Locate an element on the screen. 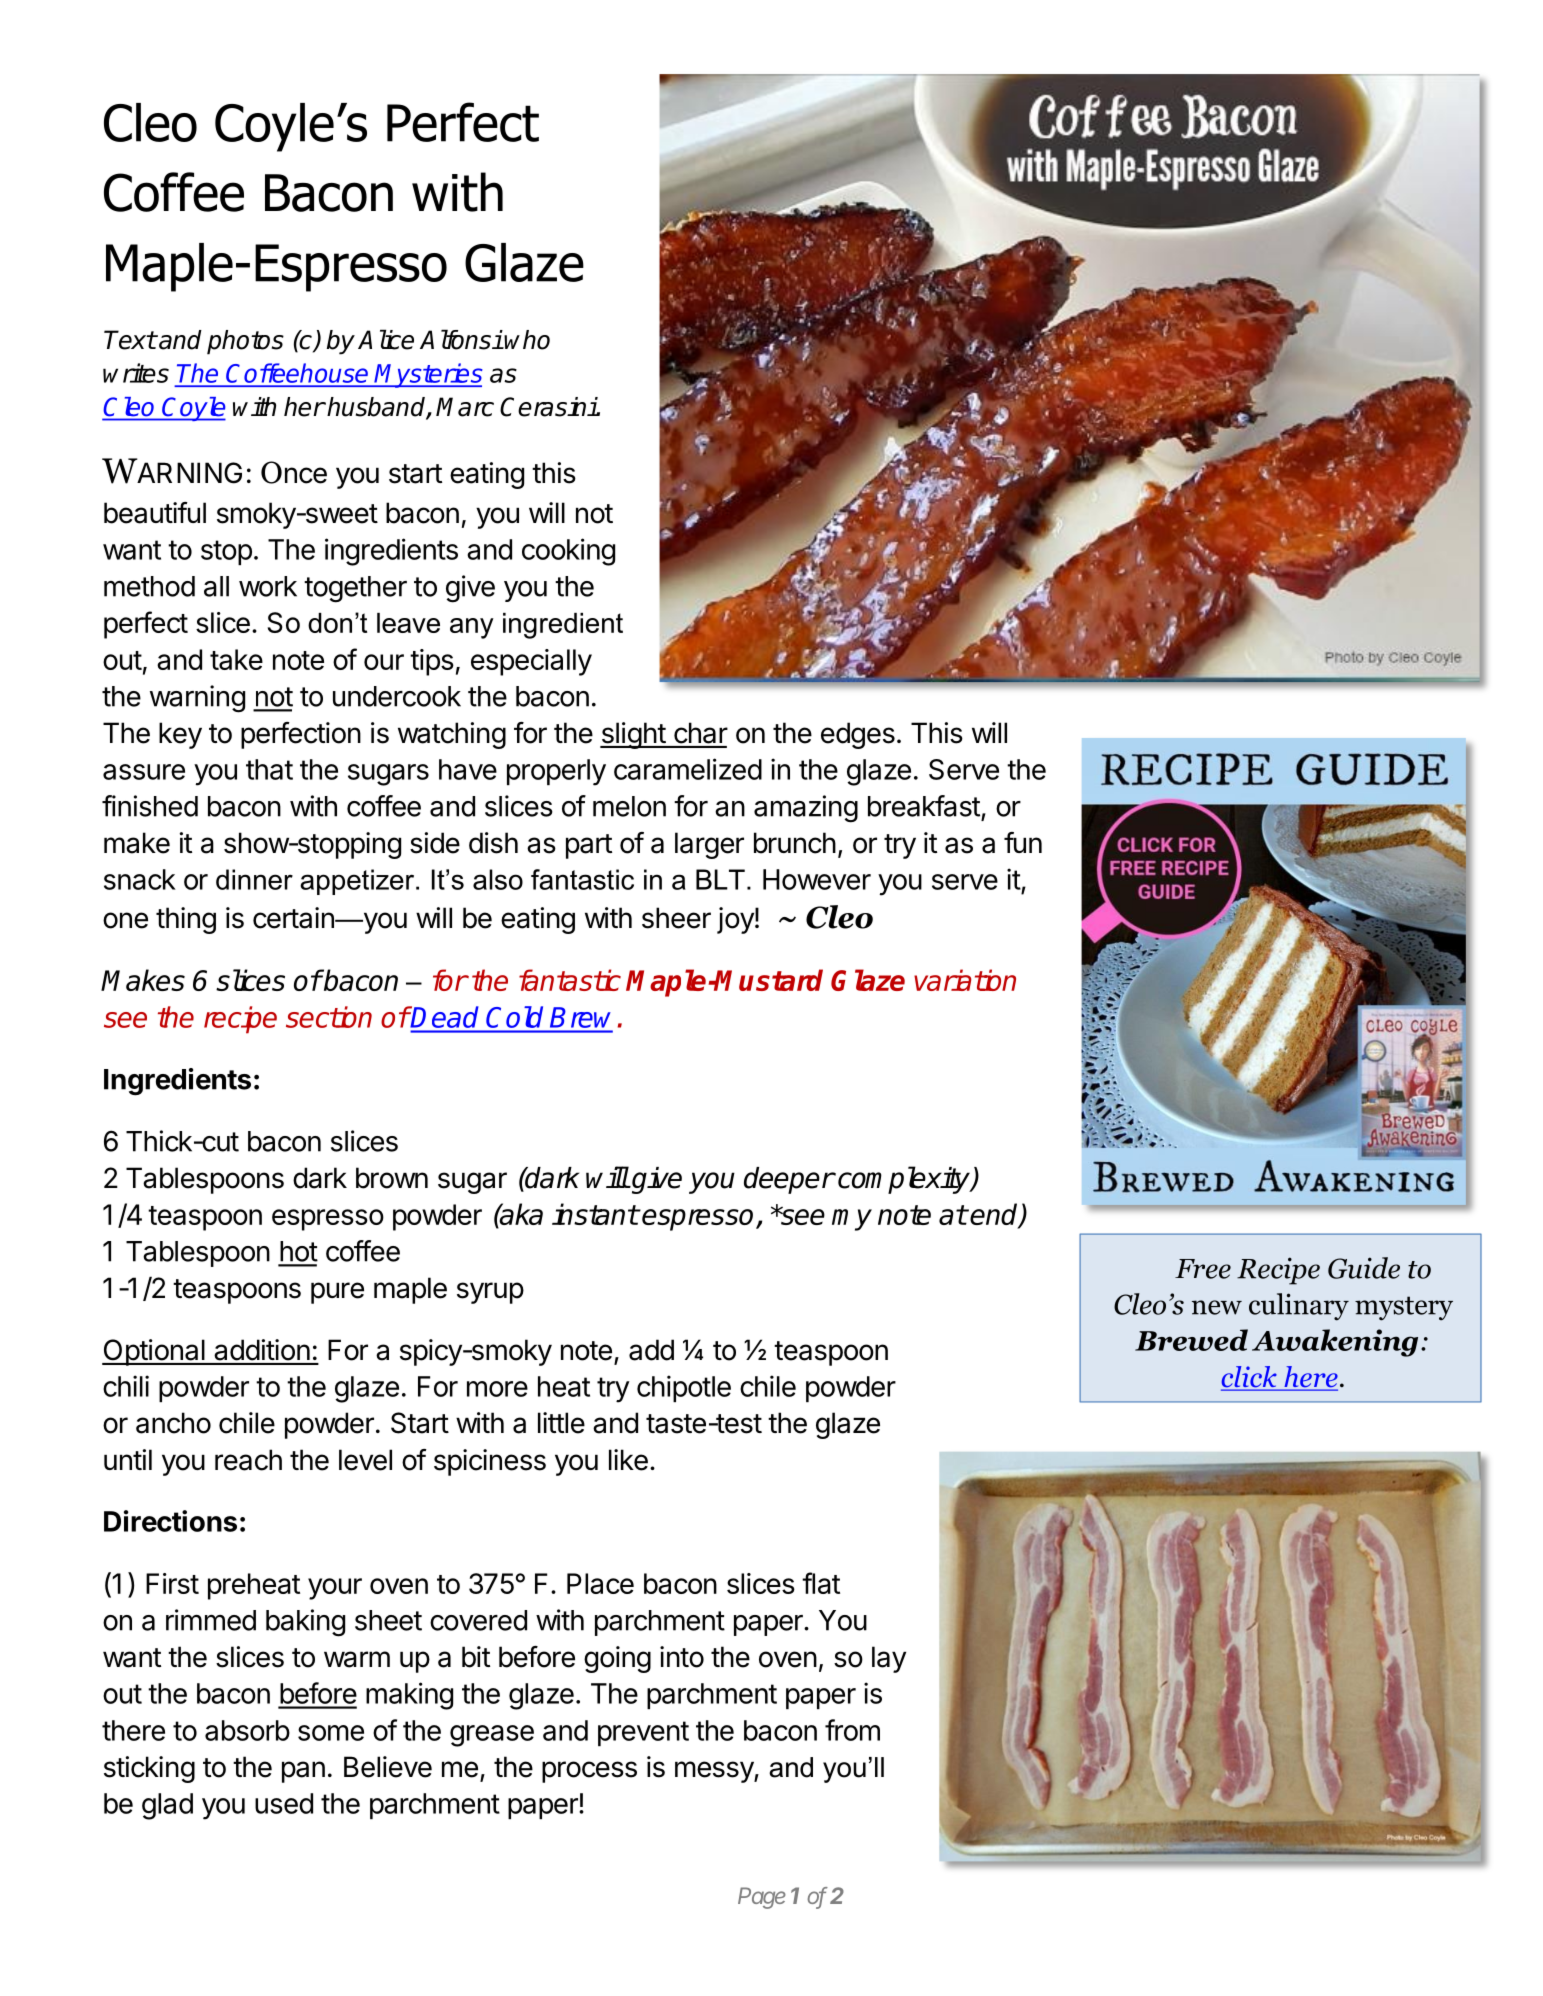 The width and height of the screenshot is (1543, 1996). flat is located at coordinates (821, 1583).
